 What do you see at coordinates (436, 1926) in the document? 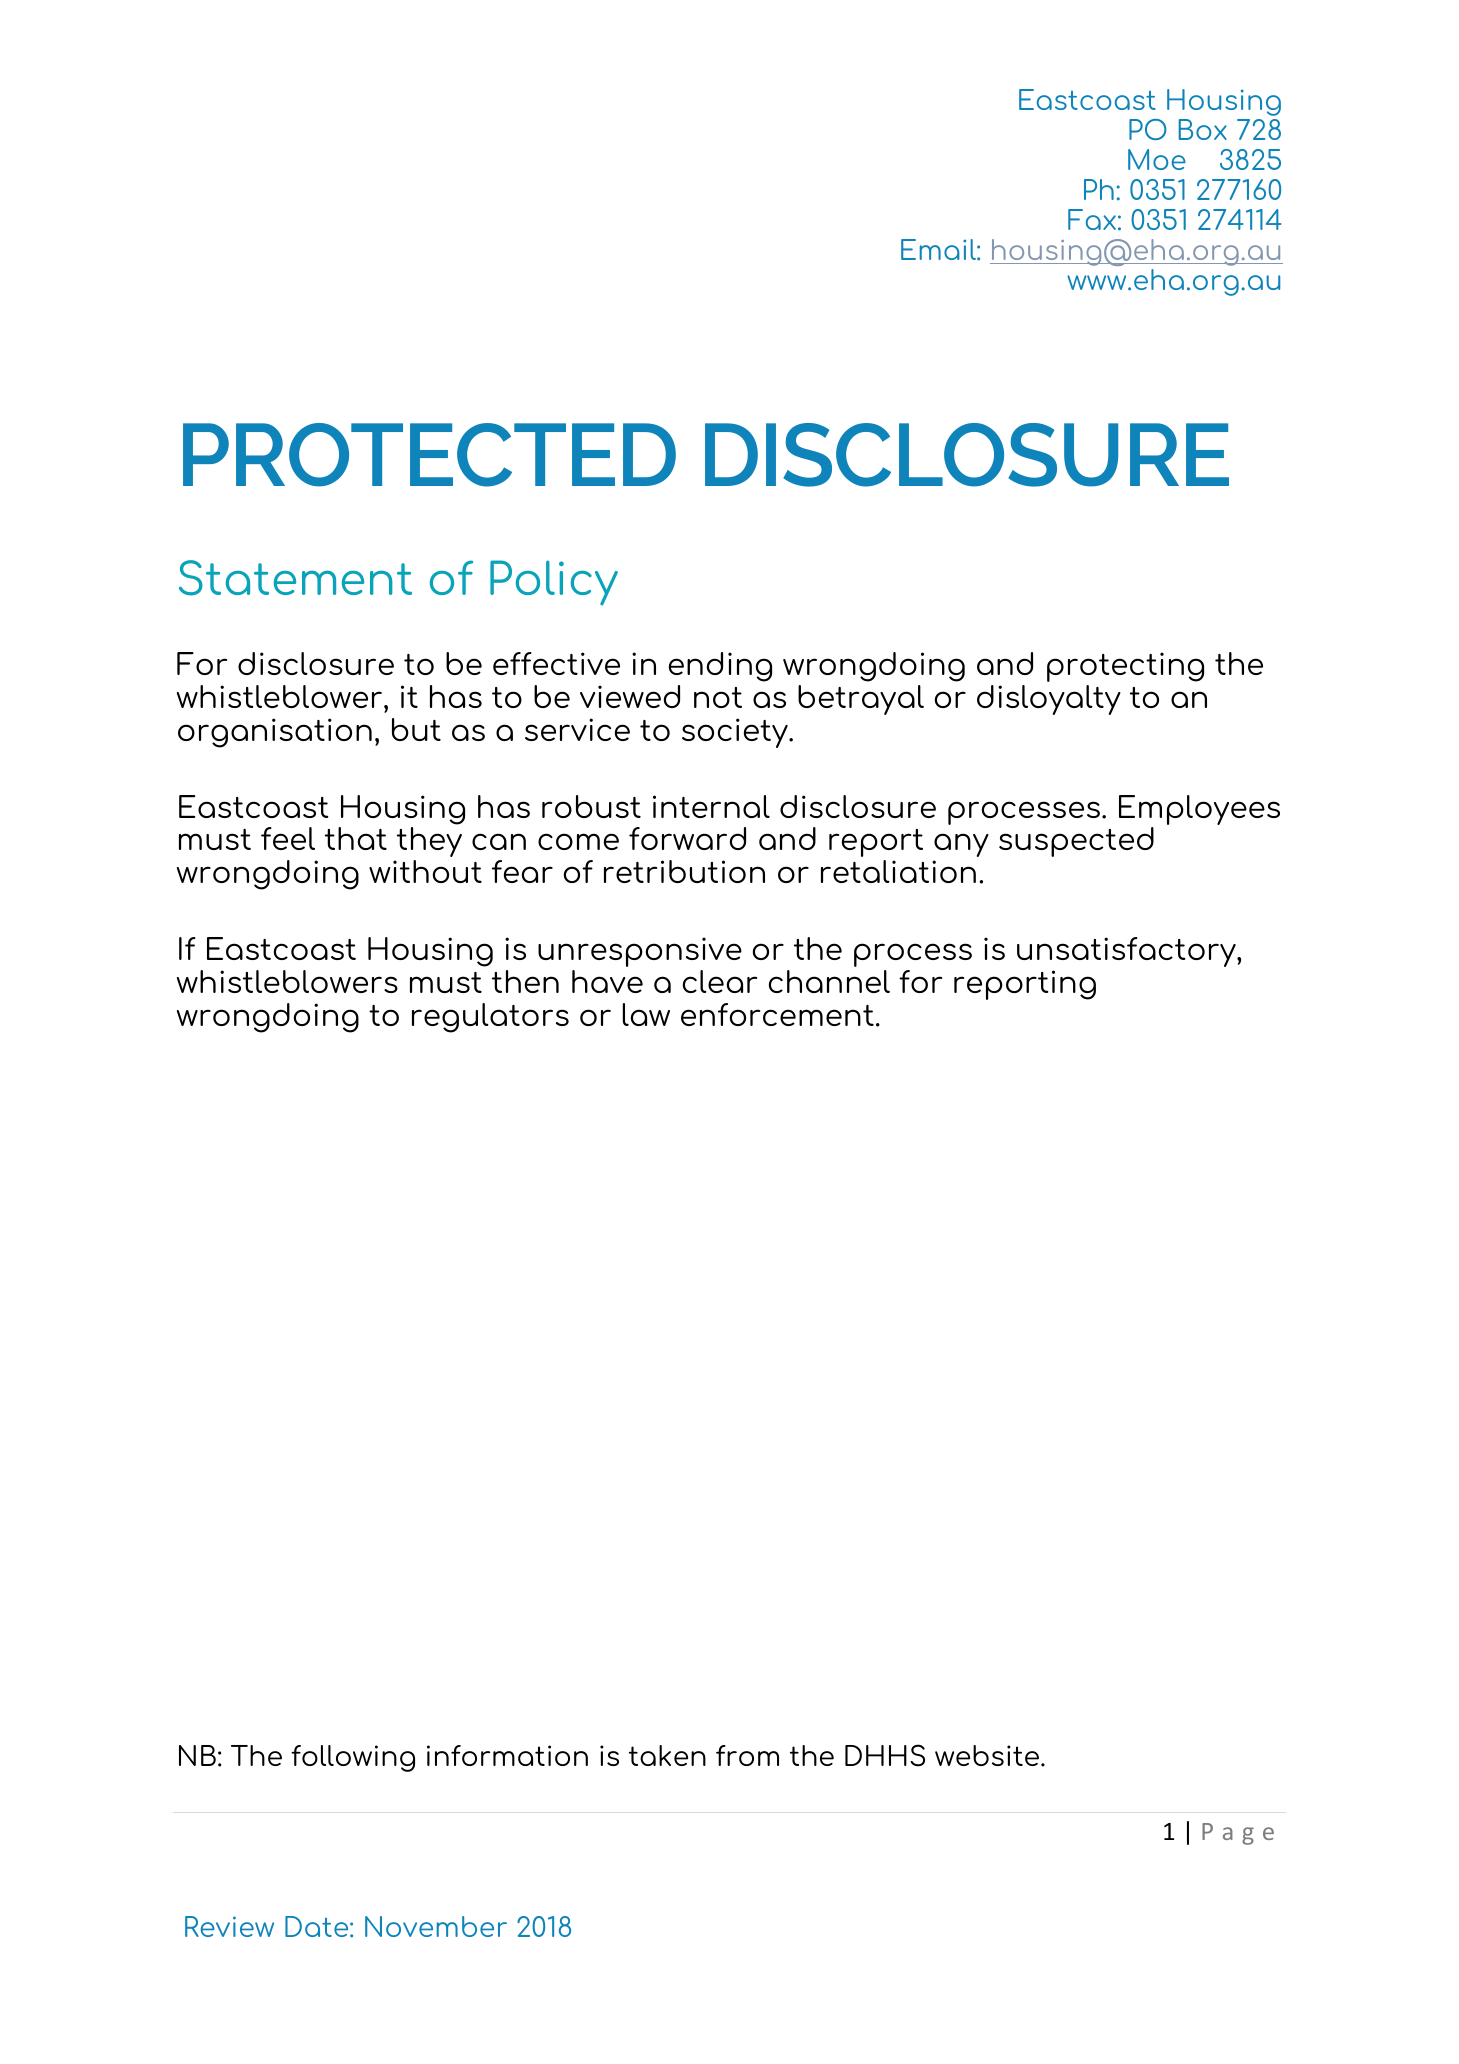
I see `November` at bounding box center [436, 1926].
